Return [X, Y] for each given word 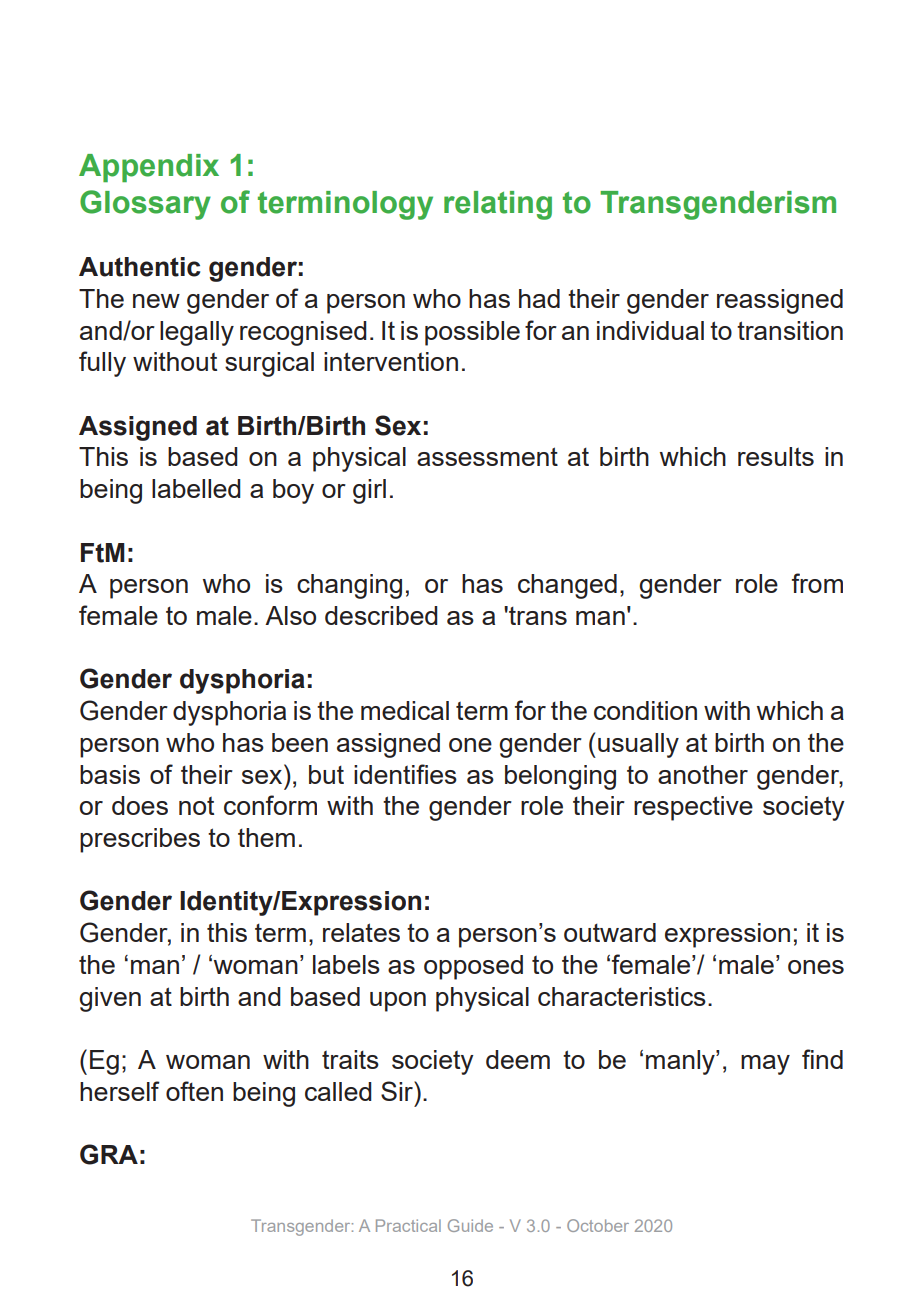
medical [405, 710]
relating [498, 205]
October [598, 1225]
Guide [470, 1225]
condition [645, 710]
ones [816, 967]
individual [650, 330]
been [300, 742]
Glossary [145, 205]
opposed [473, 967]
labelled [196, 488]
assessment [487, 456]
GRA [109, 1154]
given [110, 999]
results [776, 456]
